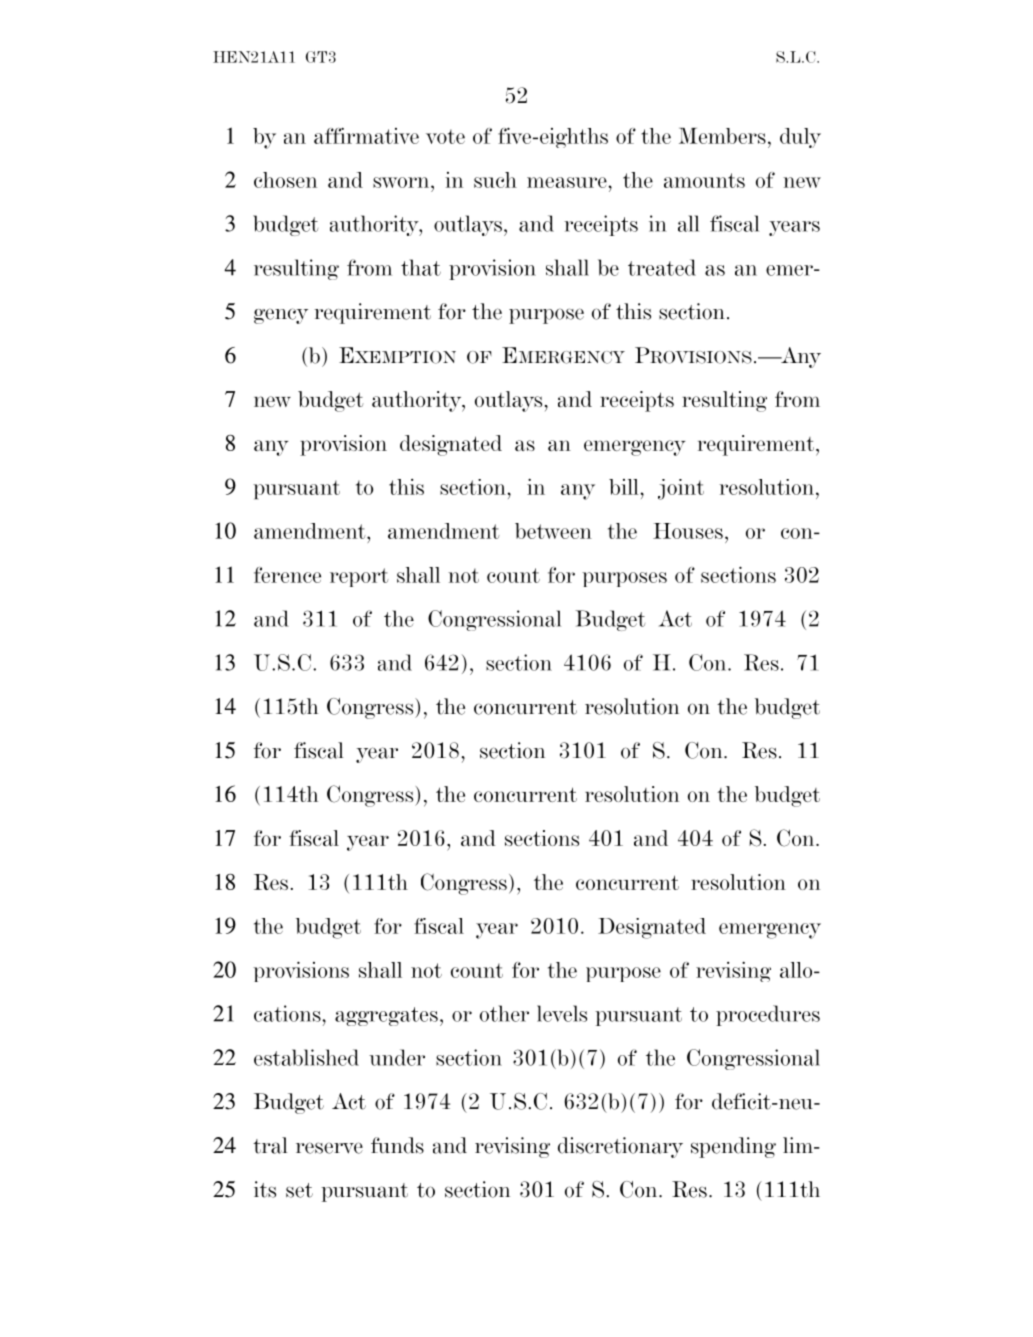 This screenshot has height=1337, width=1033. I want to click on discretionary, so click(620, 1147).
